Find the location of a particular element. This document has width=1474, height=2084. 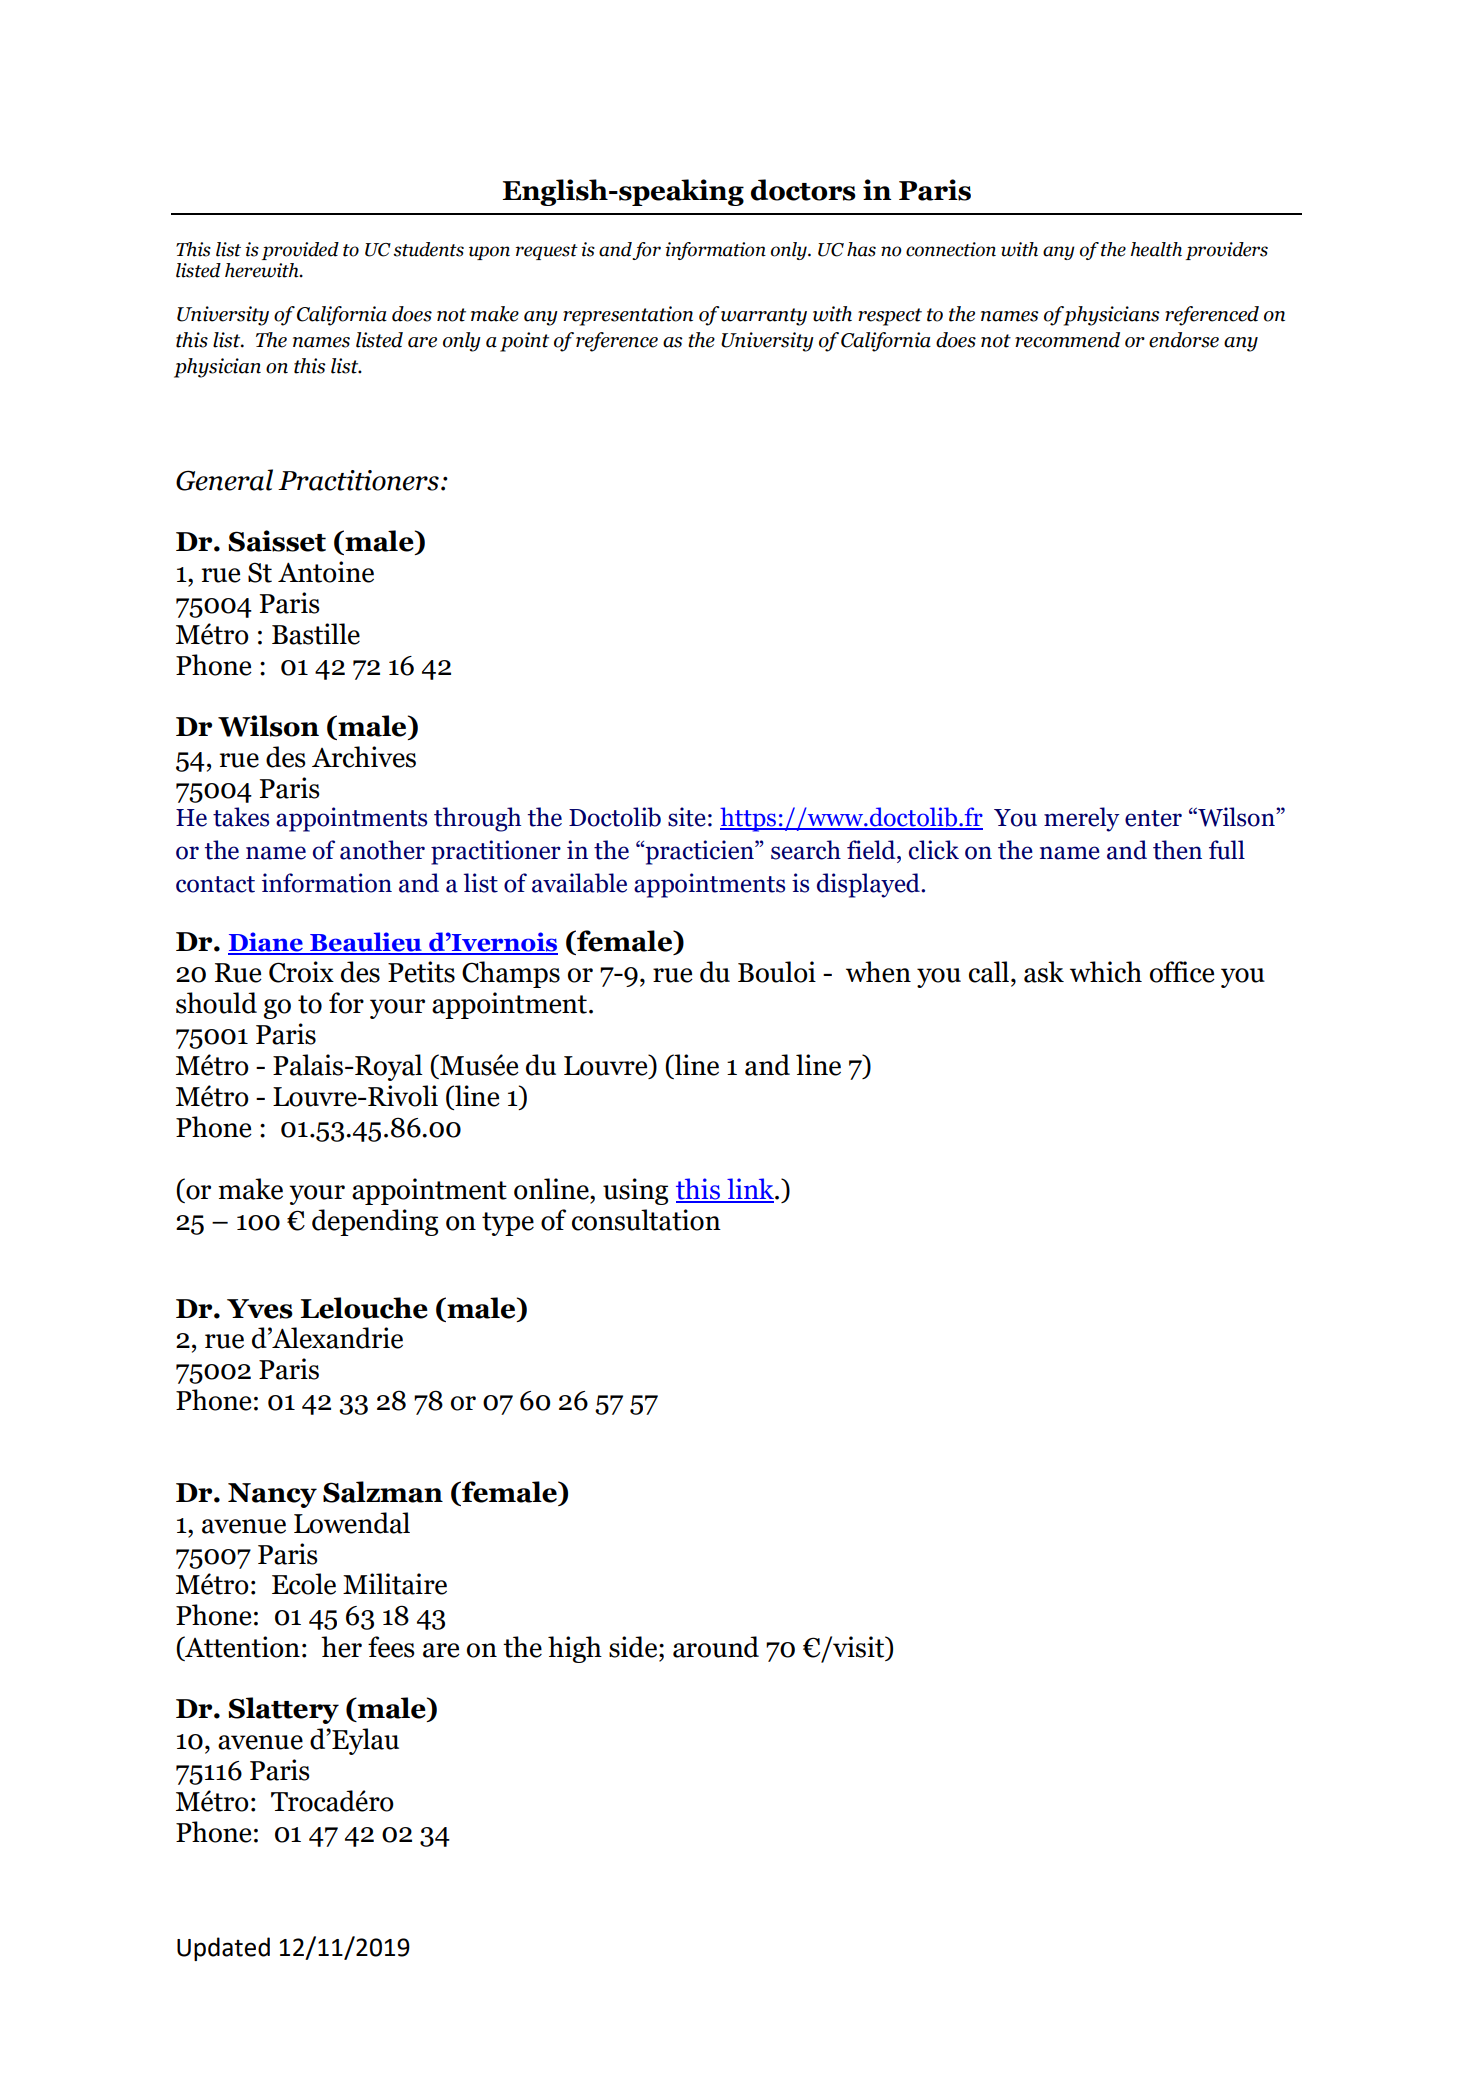

side is located at coordinates (633, 1647).
